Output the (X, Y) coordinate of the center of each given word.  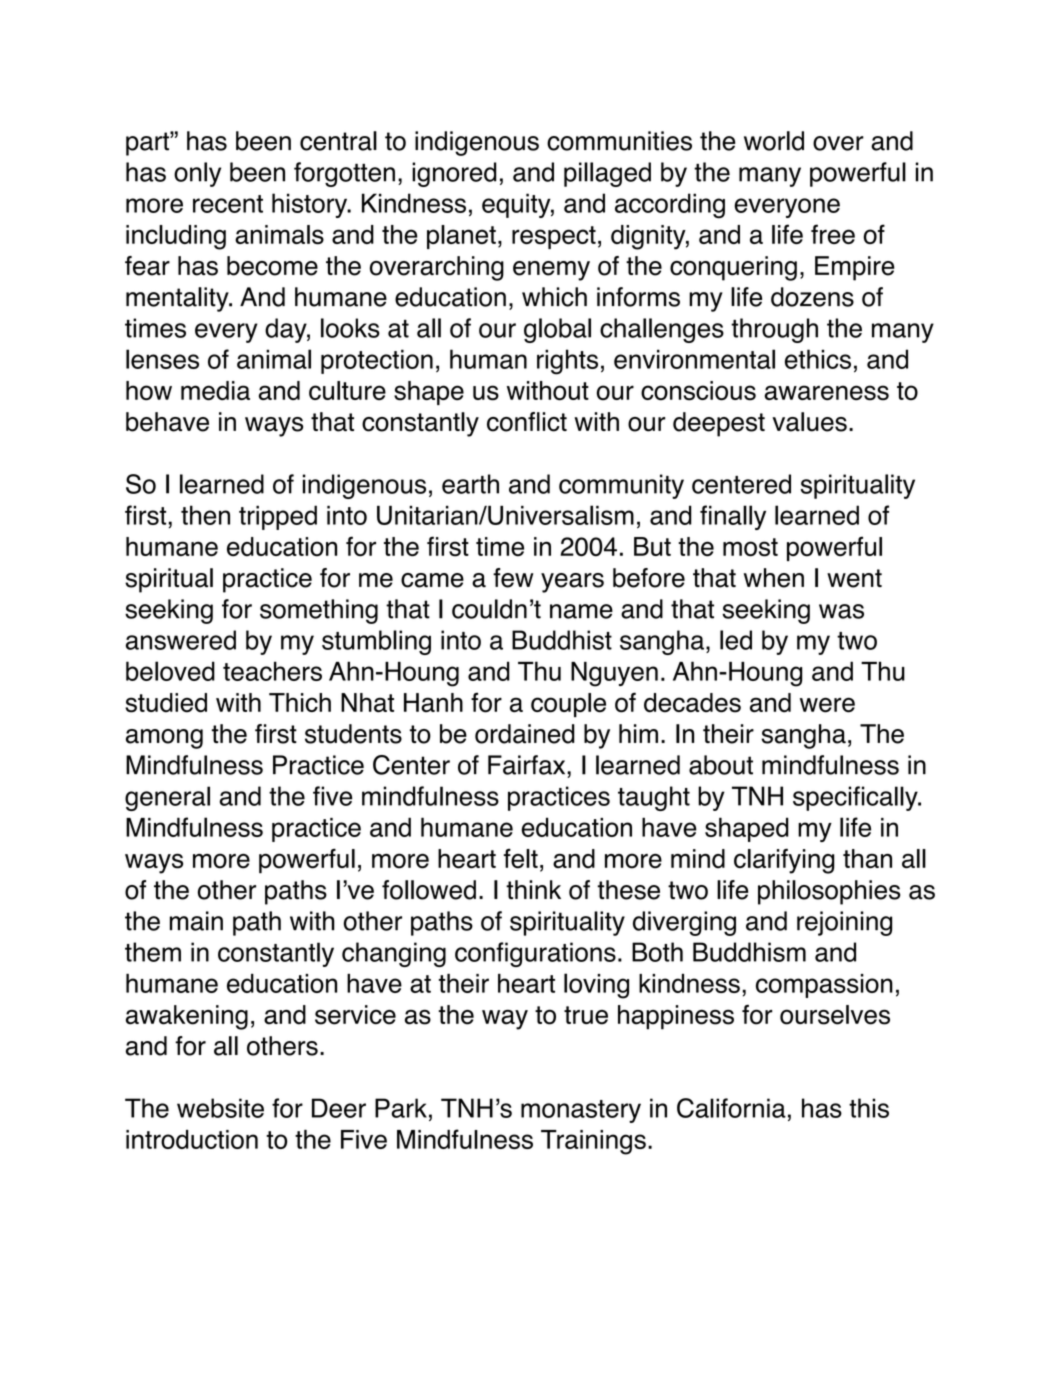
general (167, 798)
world (774, 141)
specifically (856, 798)
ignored (454, 174)
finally (733, 517)
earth (470, 484)
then (205, 515)
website (220, 1108)
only (197, 174)
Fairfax (528, 765)
